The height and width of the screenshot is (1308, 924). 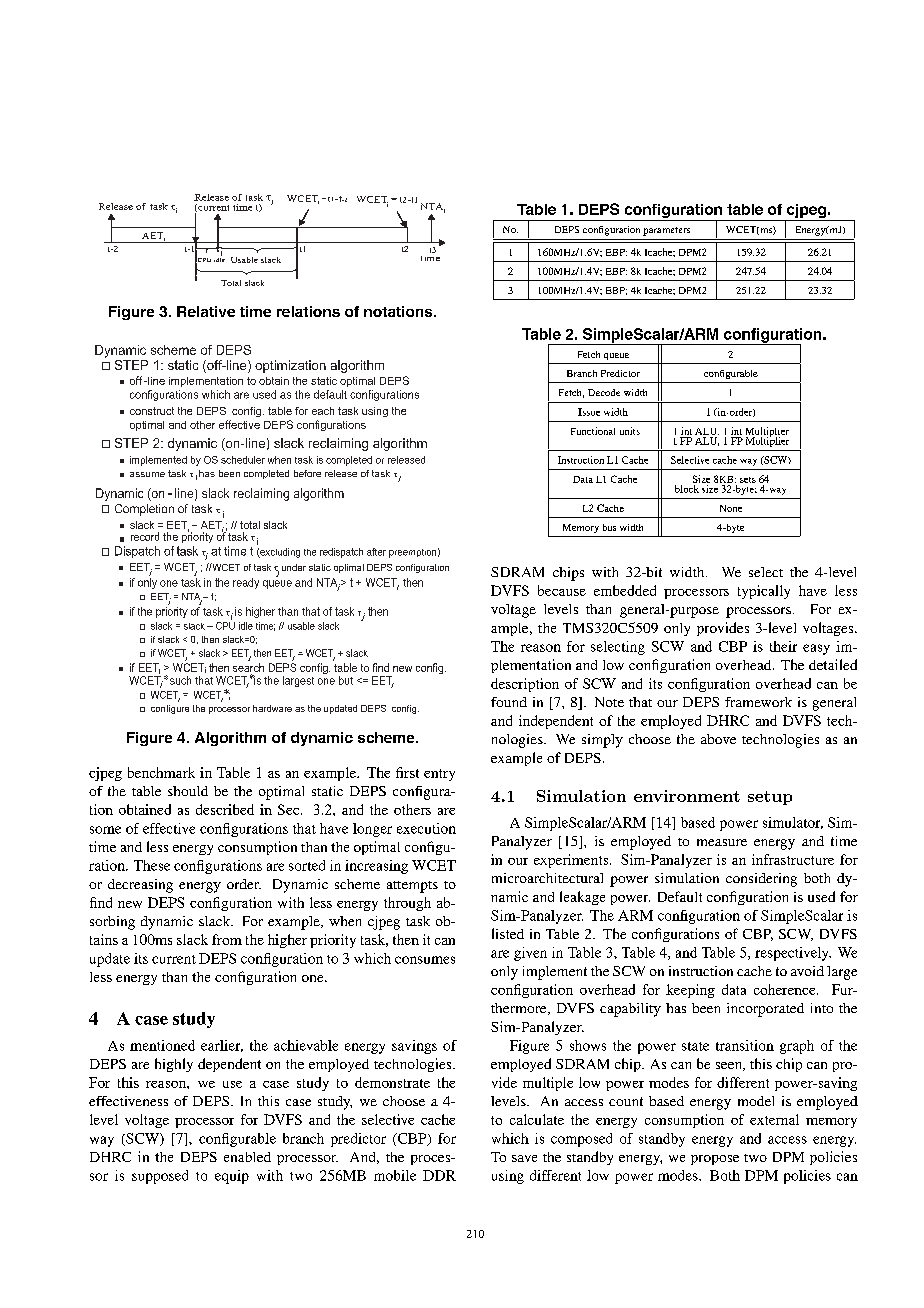 I want to click on supposed, so click(x=160, y=1177).
